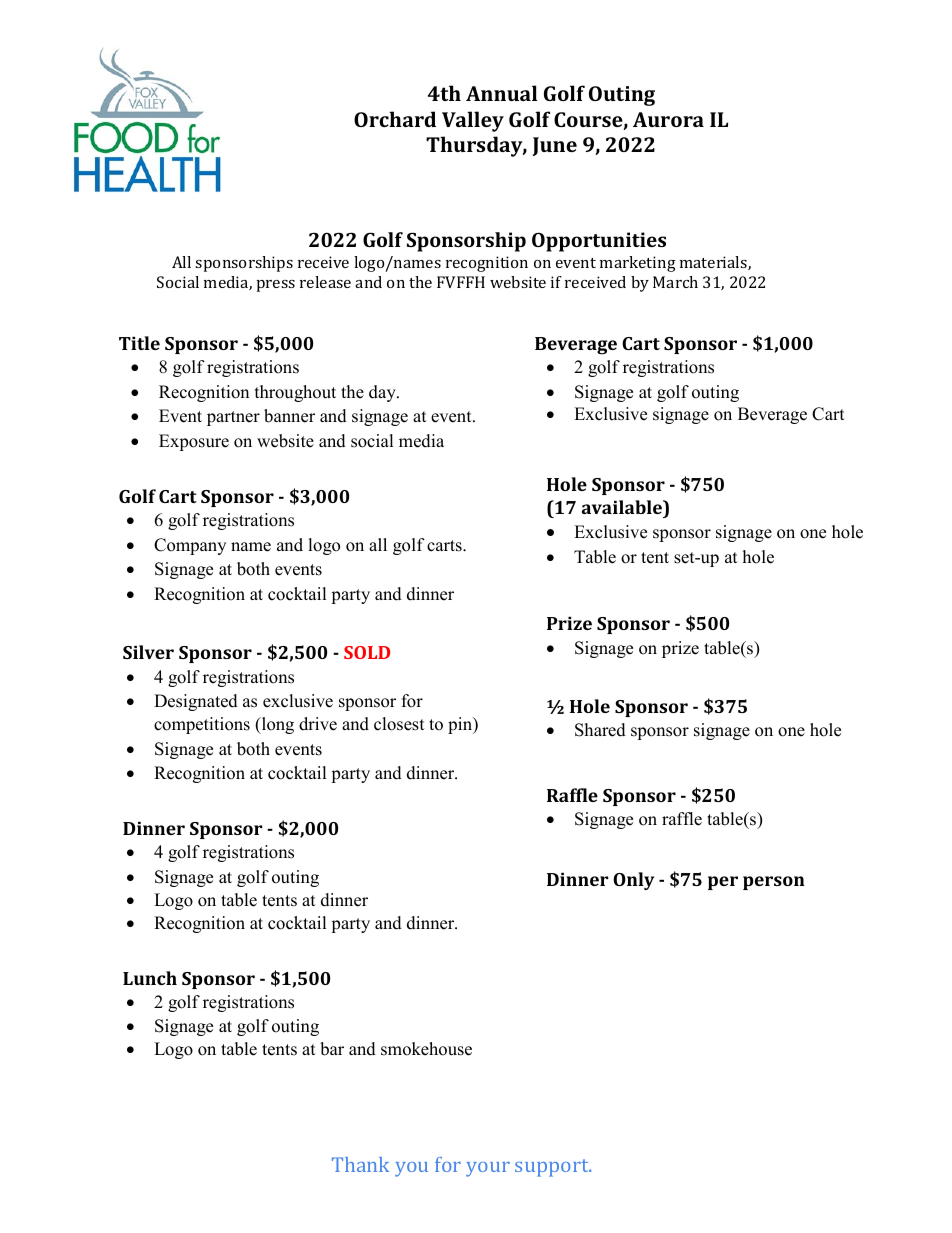 Image resolution: width=952 pixels, height=1233 pixels. I want to click on smokehouse, so click(426, 1049).
